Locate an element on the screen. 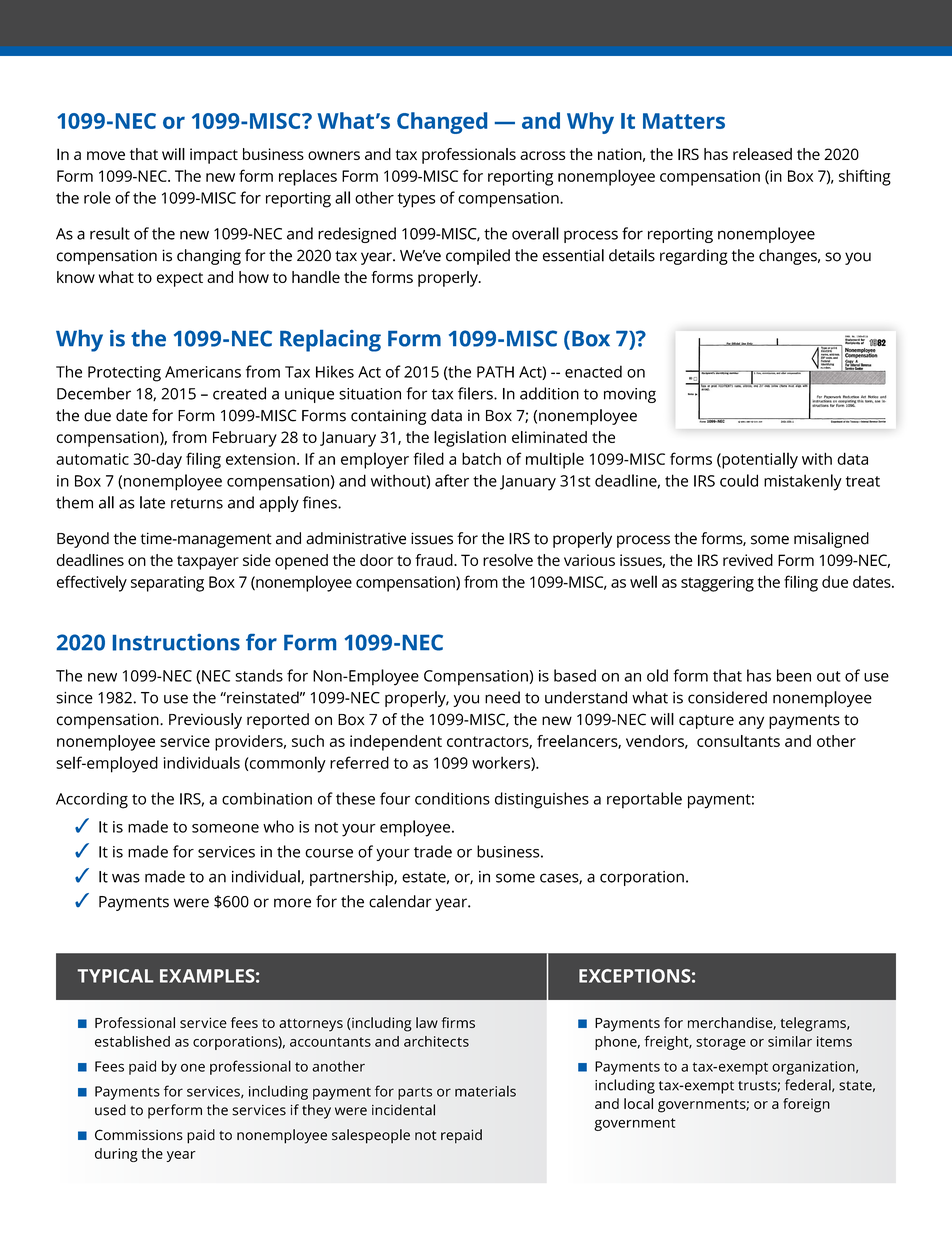 The image size is (952, 1233). reportable is located at coordinates (644, 800).
